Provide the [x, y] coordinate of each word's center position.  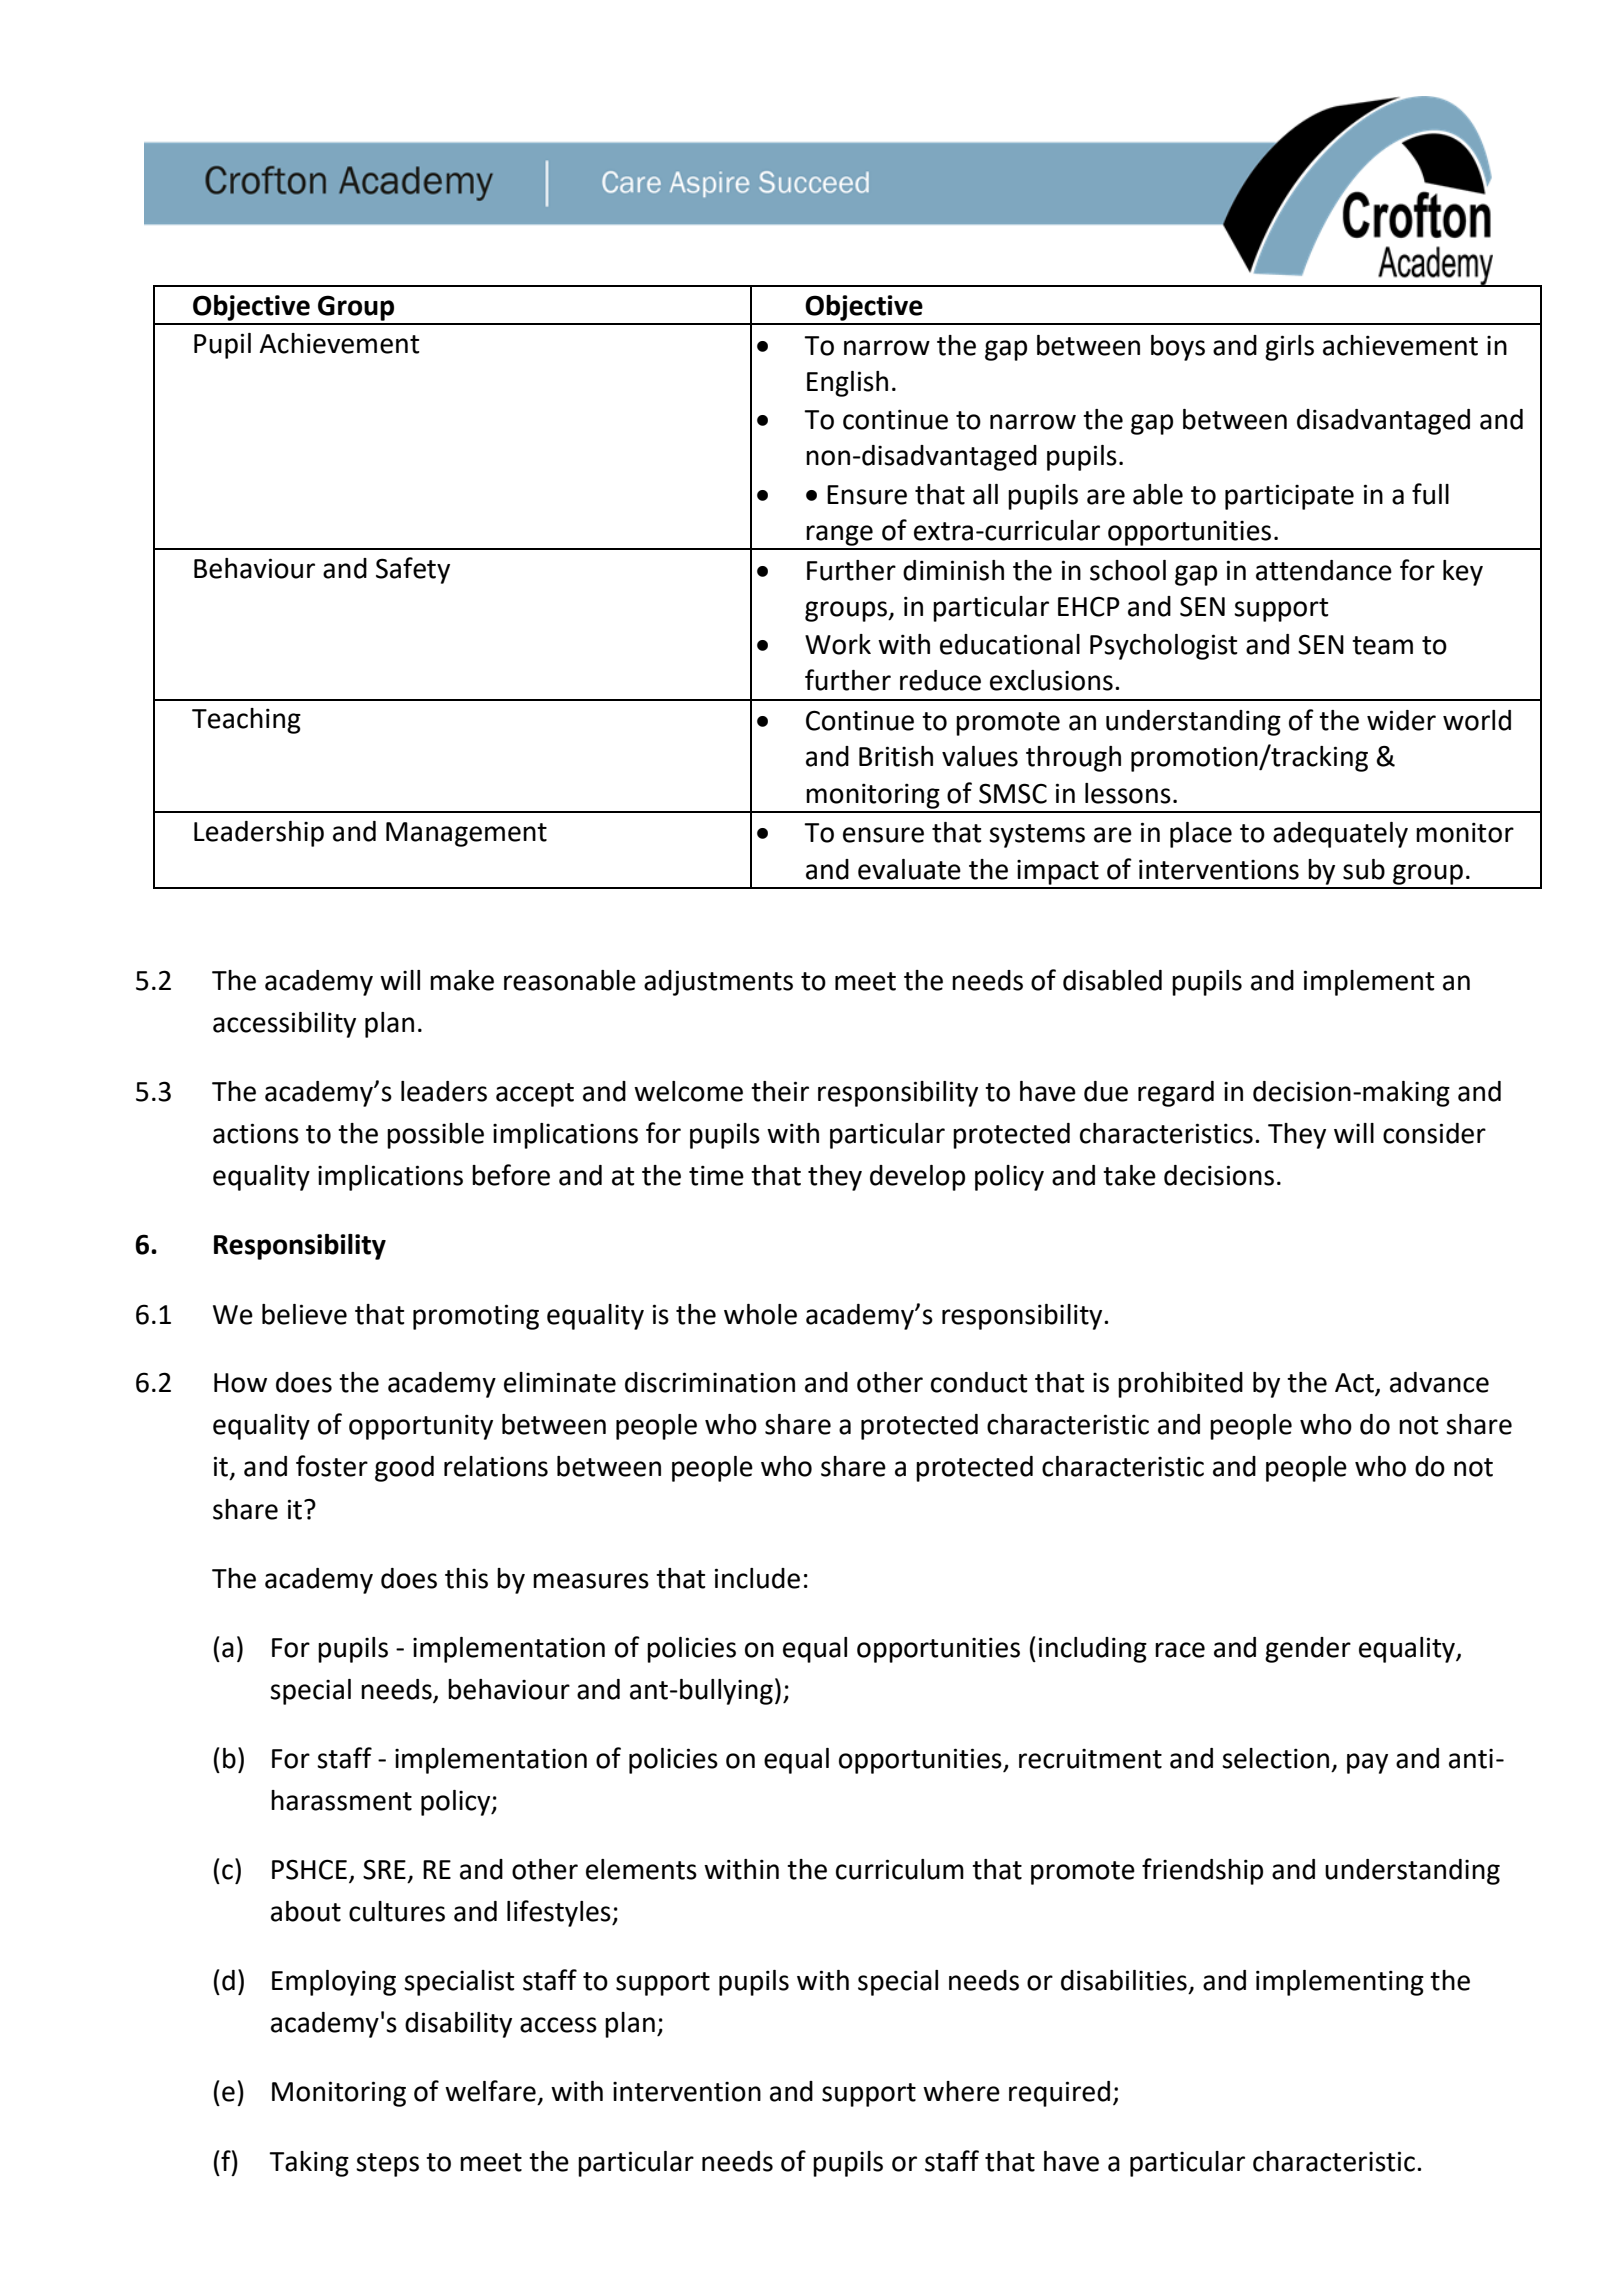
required [1059, 2094]
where [961, 2091]
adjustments [718, 983]
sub [1364, 869]
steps [387, 2165]
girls [1289, 348]
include [757, 1578]
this [466, 1578]
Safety [413, 570]
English [847, 384]
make [462, 980]
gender [1308, 1650]
